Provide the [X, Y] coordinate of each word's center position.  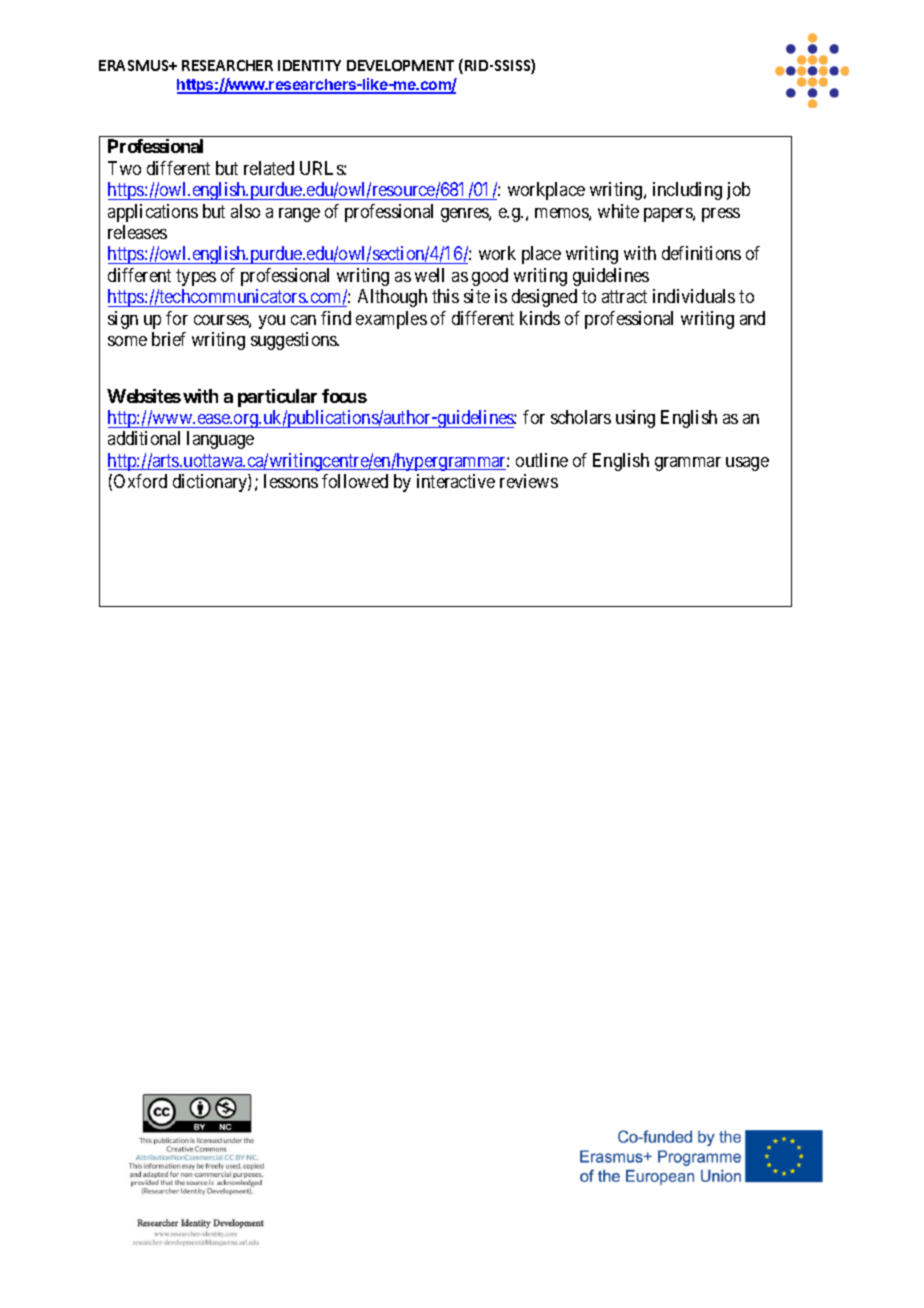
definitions [701, 253]
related [269, 168]
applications [153, 213]
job [738, 191]
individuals [694, 296]
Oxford [140, 481]
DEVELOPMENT [400, 65]
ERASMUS [135, 65]
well [429, 275]
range [299, 215]
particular [277, 398]
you [272, 322]
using [635, 419]
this [445, 296]
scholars [581, 417]
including [687, 191]
